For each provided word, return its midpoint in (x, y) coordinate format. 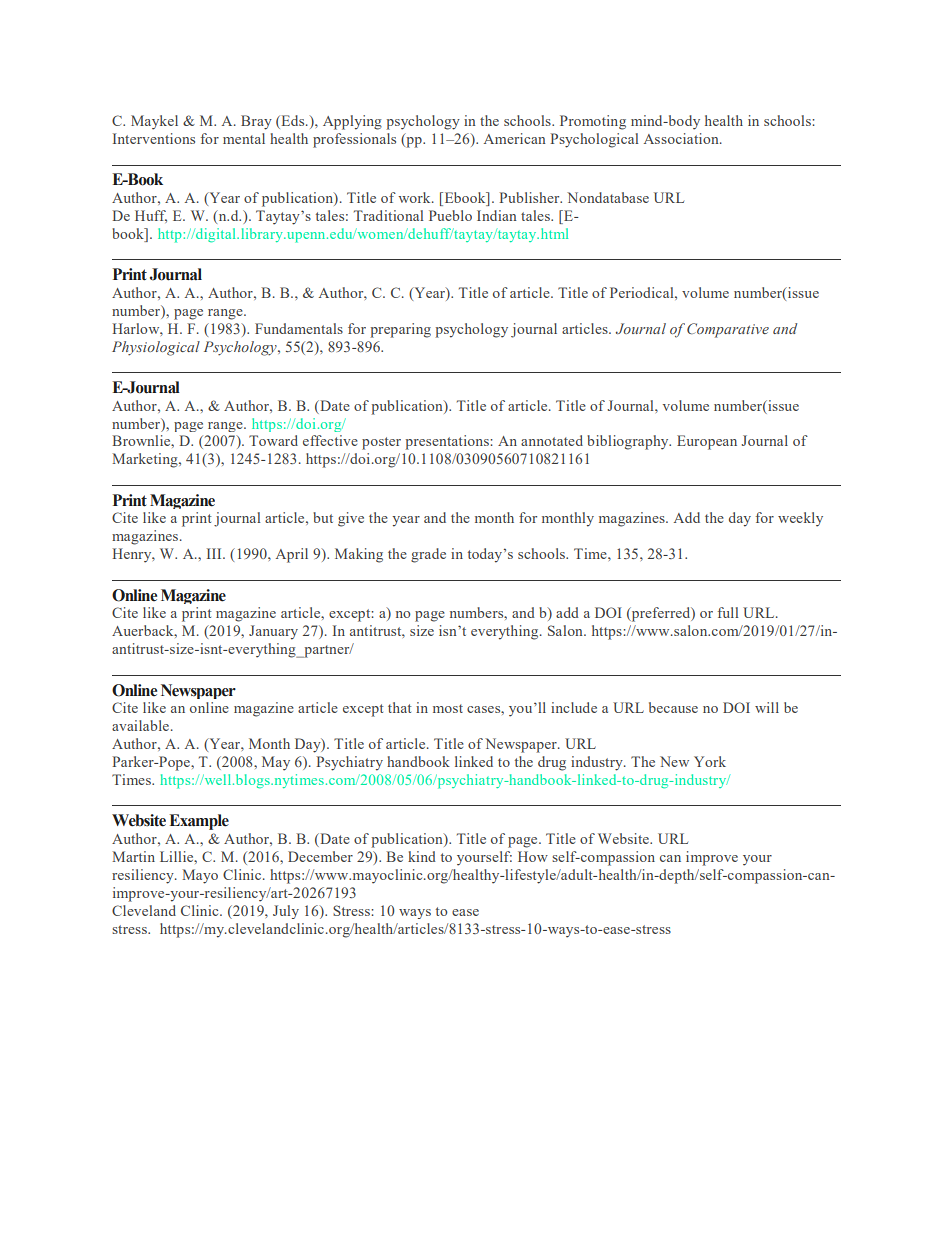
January (273, 632)
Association (682, 138)
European (707, 442)
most (448, 708)
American (515, 138)
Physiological (156, 348)
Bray (256, 122)
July (286, 912)
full (728, 612)
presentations (448, 442)
